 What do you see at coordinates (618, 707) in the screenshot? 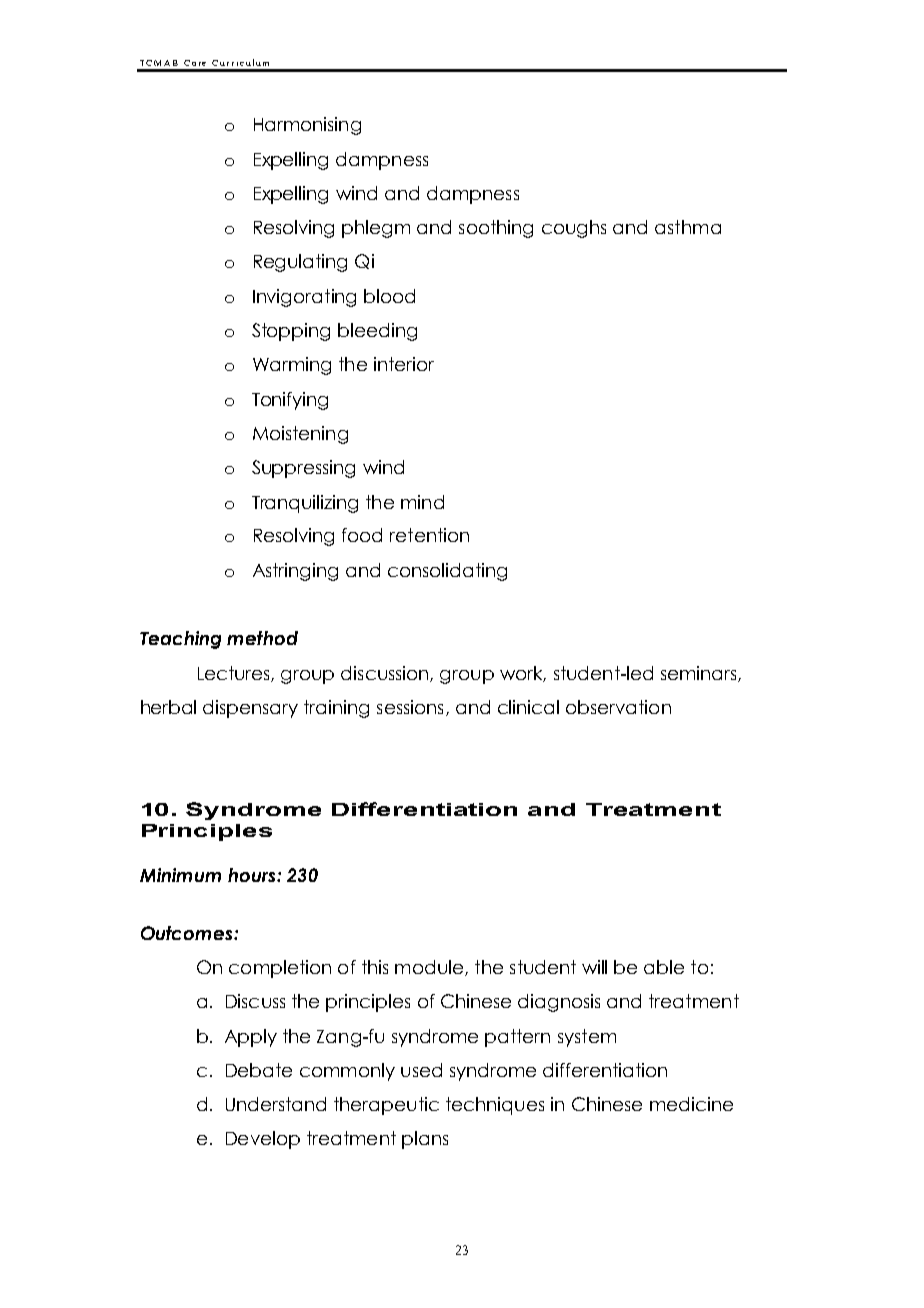
I see `observation` at bounding box center [618, 707].
